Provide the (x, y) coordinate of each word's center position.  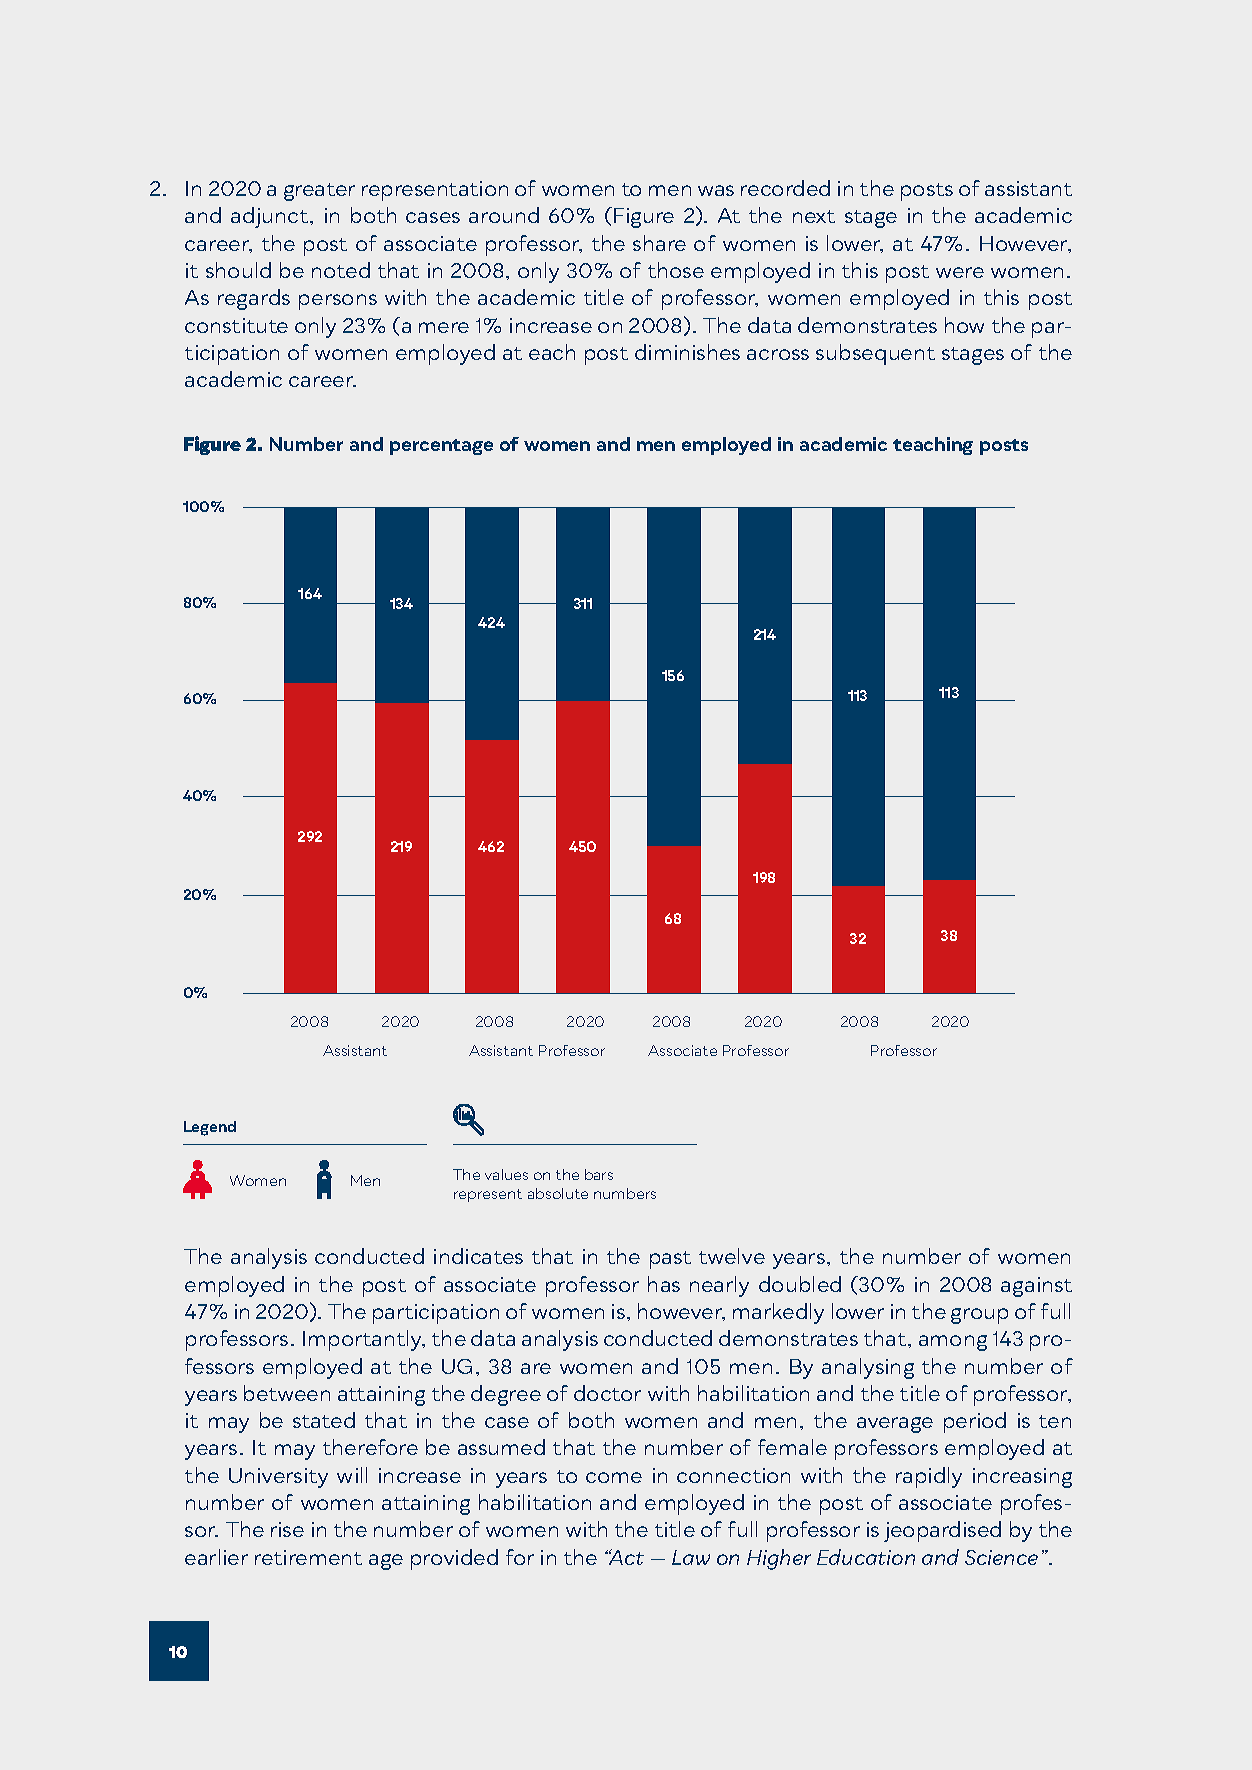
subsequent (875, 354)
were (960, 272)
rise (287, 1529)
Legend (210, 1128)
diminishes (687, 352)
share (659, 243)
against (1036, 1287)
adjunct (271, 217)
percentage (441, 447)
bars (599, 1174)
